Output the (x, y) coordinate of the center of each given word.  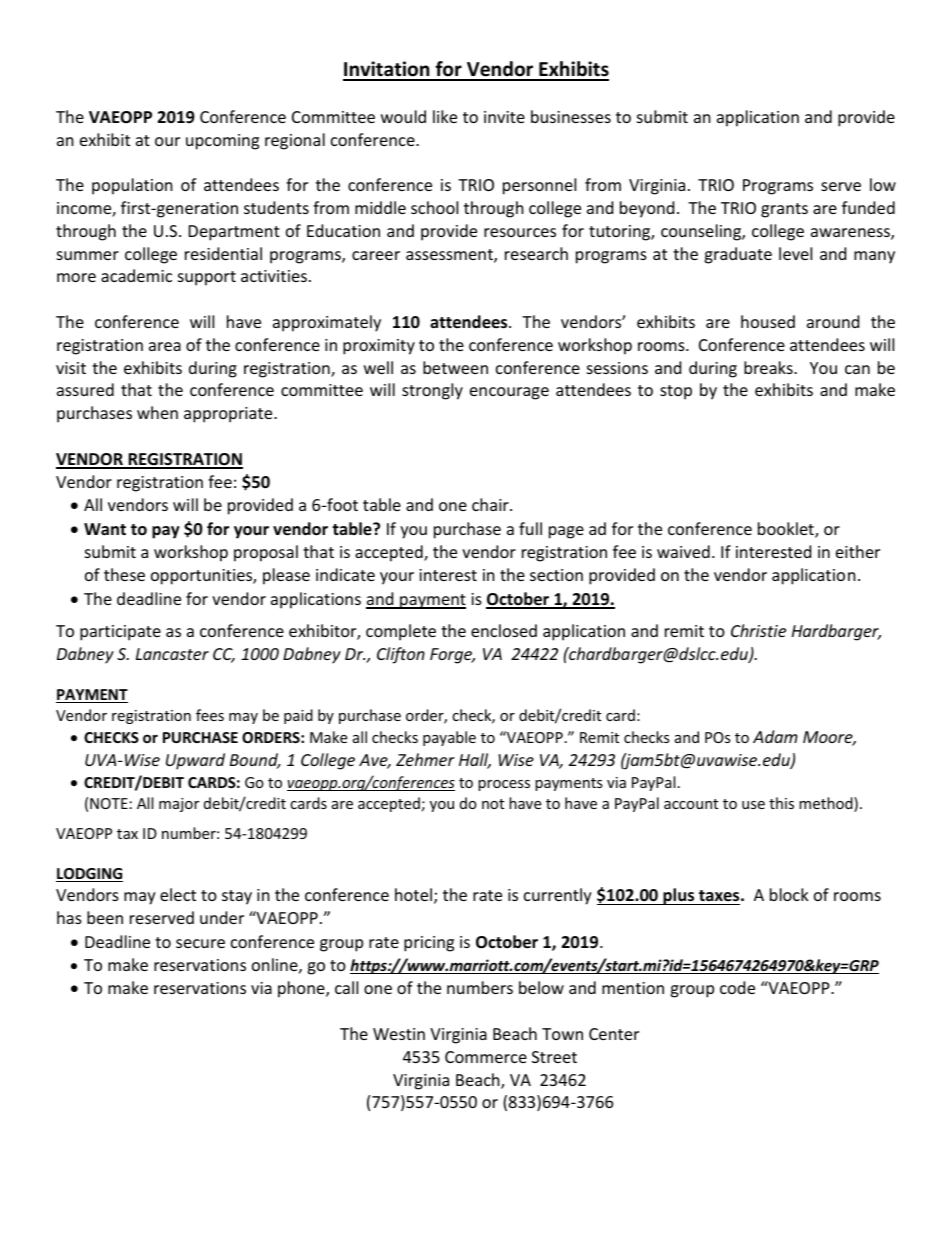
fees (210, 715)
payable (449, 738)
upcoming (222, 142)
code (737, 987)
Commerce (486, 1057)
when (157, 412)
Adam (775, 736)
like (445, 116)
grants (784, 210)
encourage (509, 393)
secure (200, 943)
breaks (769, 367)
